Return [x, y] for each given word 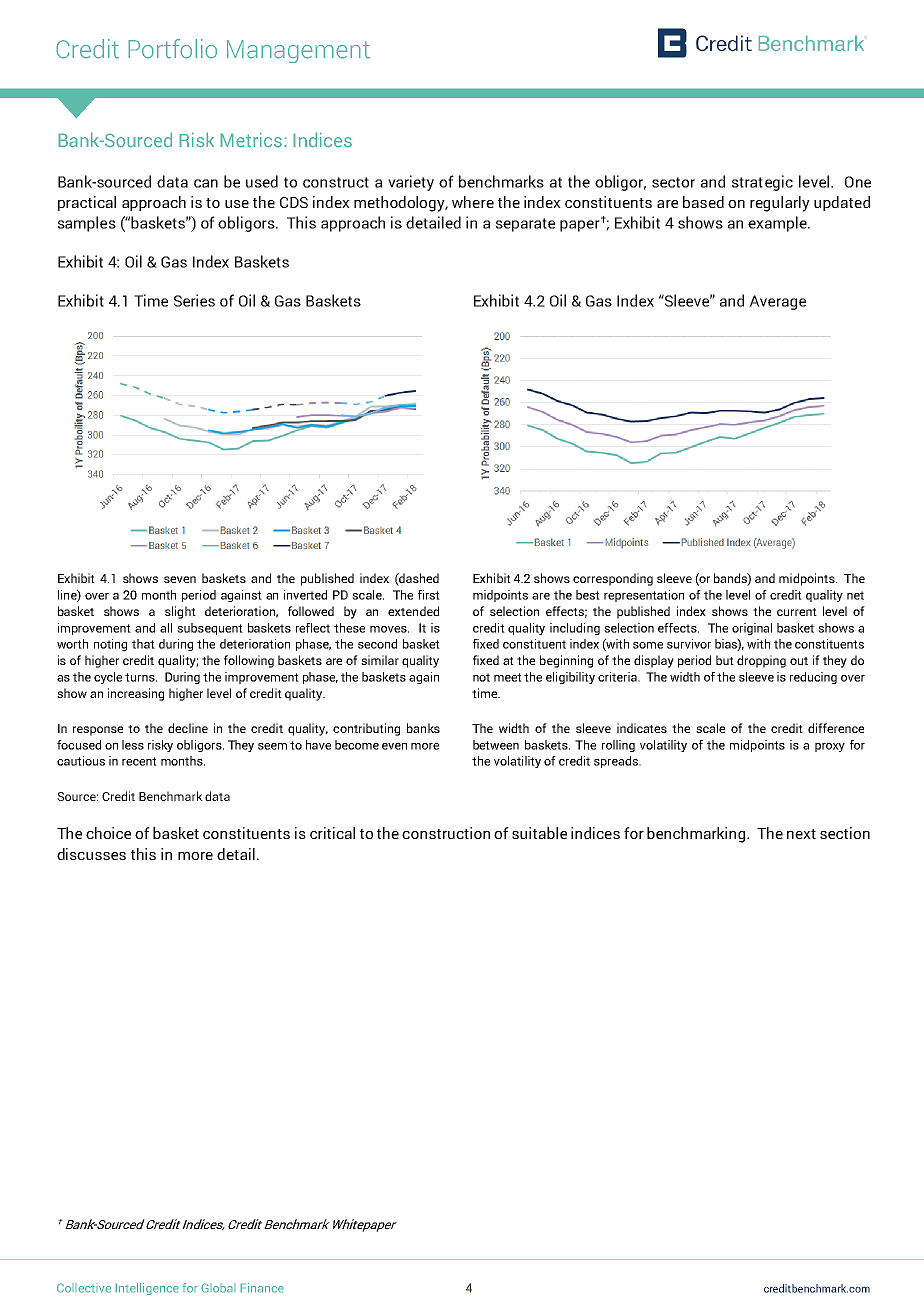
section [845, 833]
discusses [91, 854]
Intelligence [147, 1289]
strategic [762, 183]
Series [194, 300]
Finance [262, 1288]
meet [508, 677]
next [801, 834]
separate [525, 225]
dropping [761, 661]
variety [411, 183]
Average [777, 302]
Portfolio [172, 49]
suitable [539, 833]
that [143, 644]
